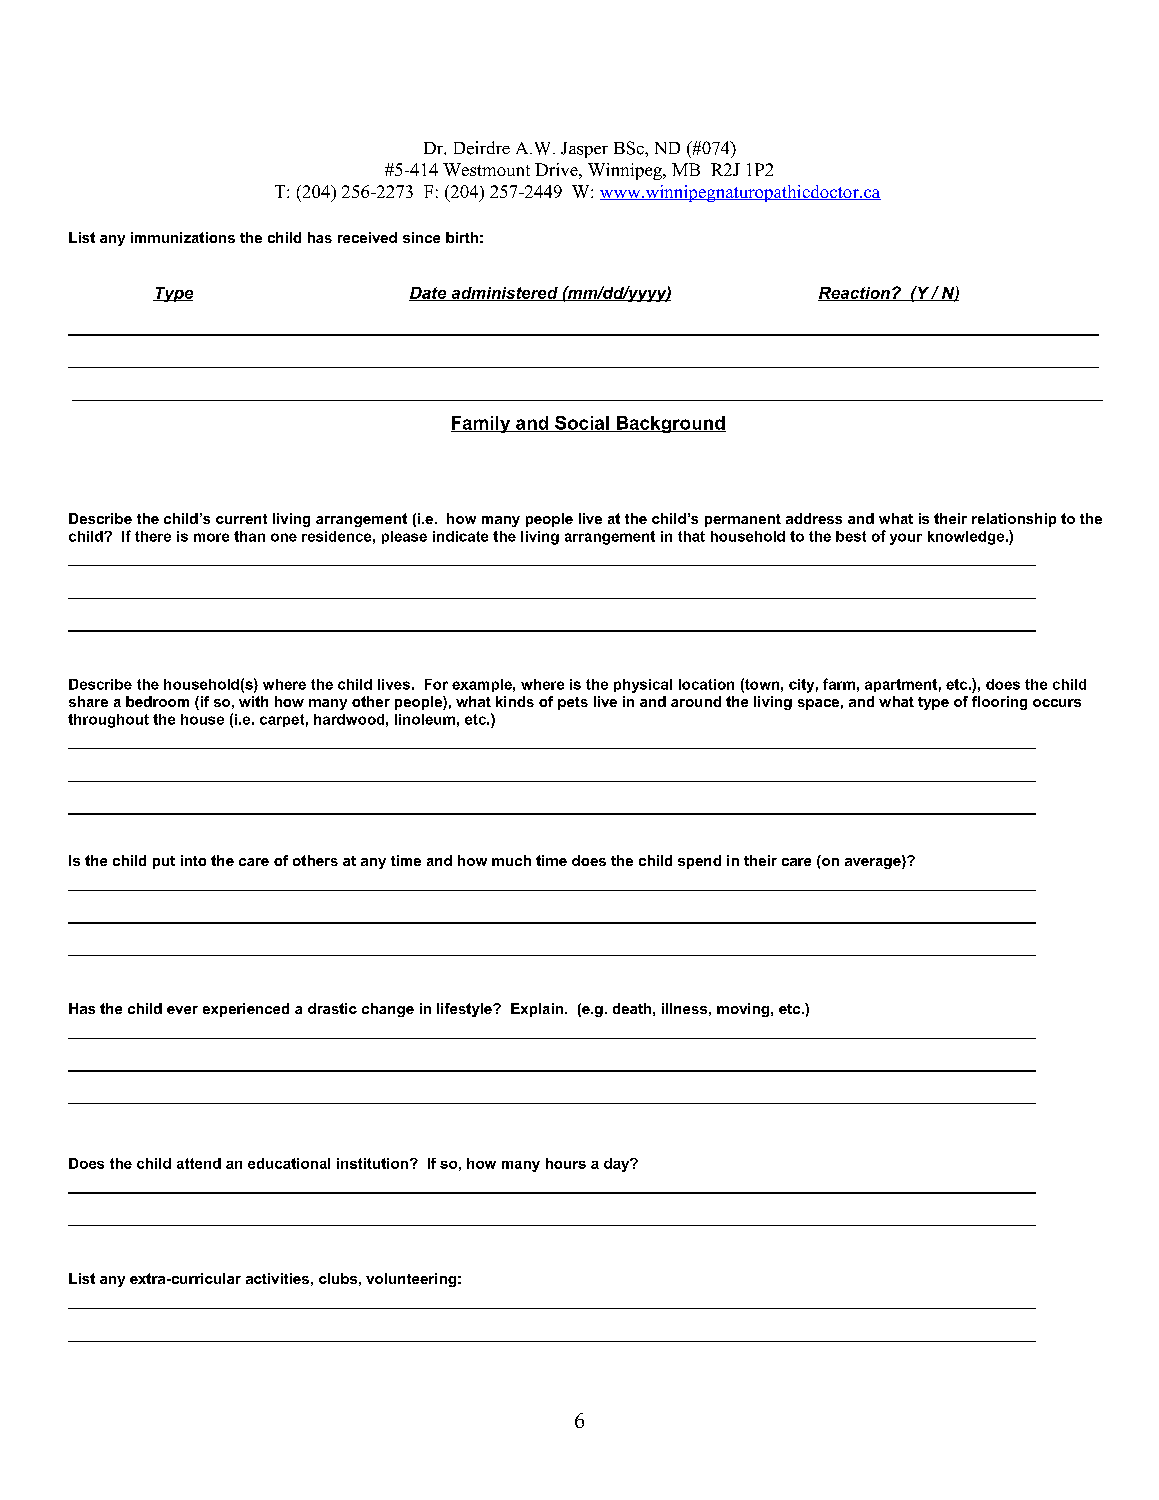 The width and height of the screenshot is (1159, 1500). What do you see at coordinates (1014, 520) in the screenshot?
I see `relationship` at bounding box center [1014, 520].
